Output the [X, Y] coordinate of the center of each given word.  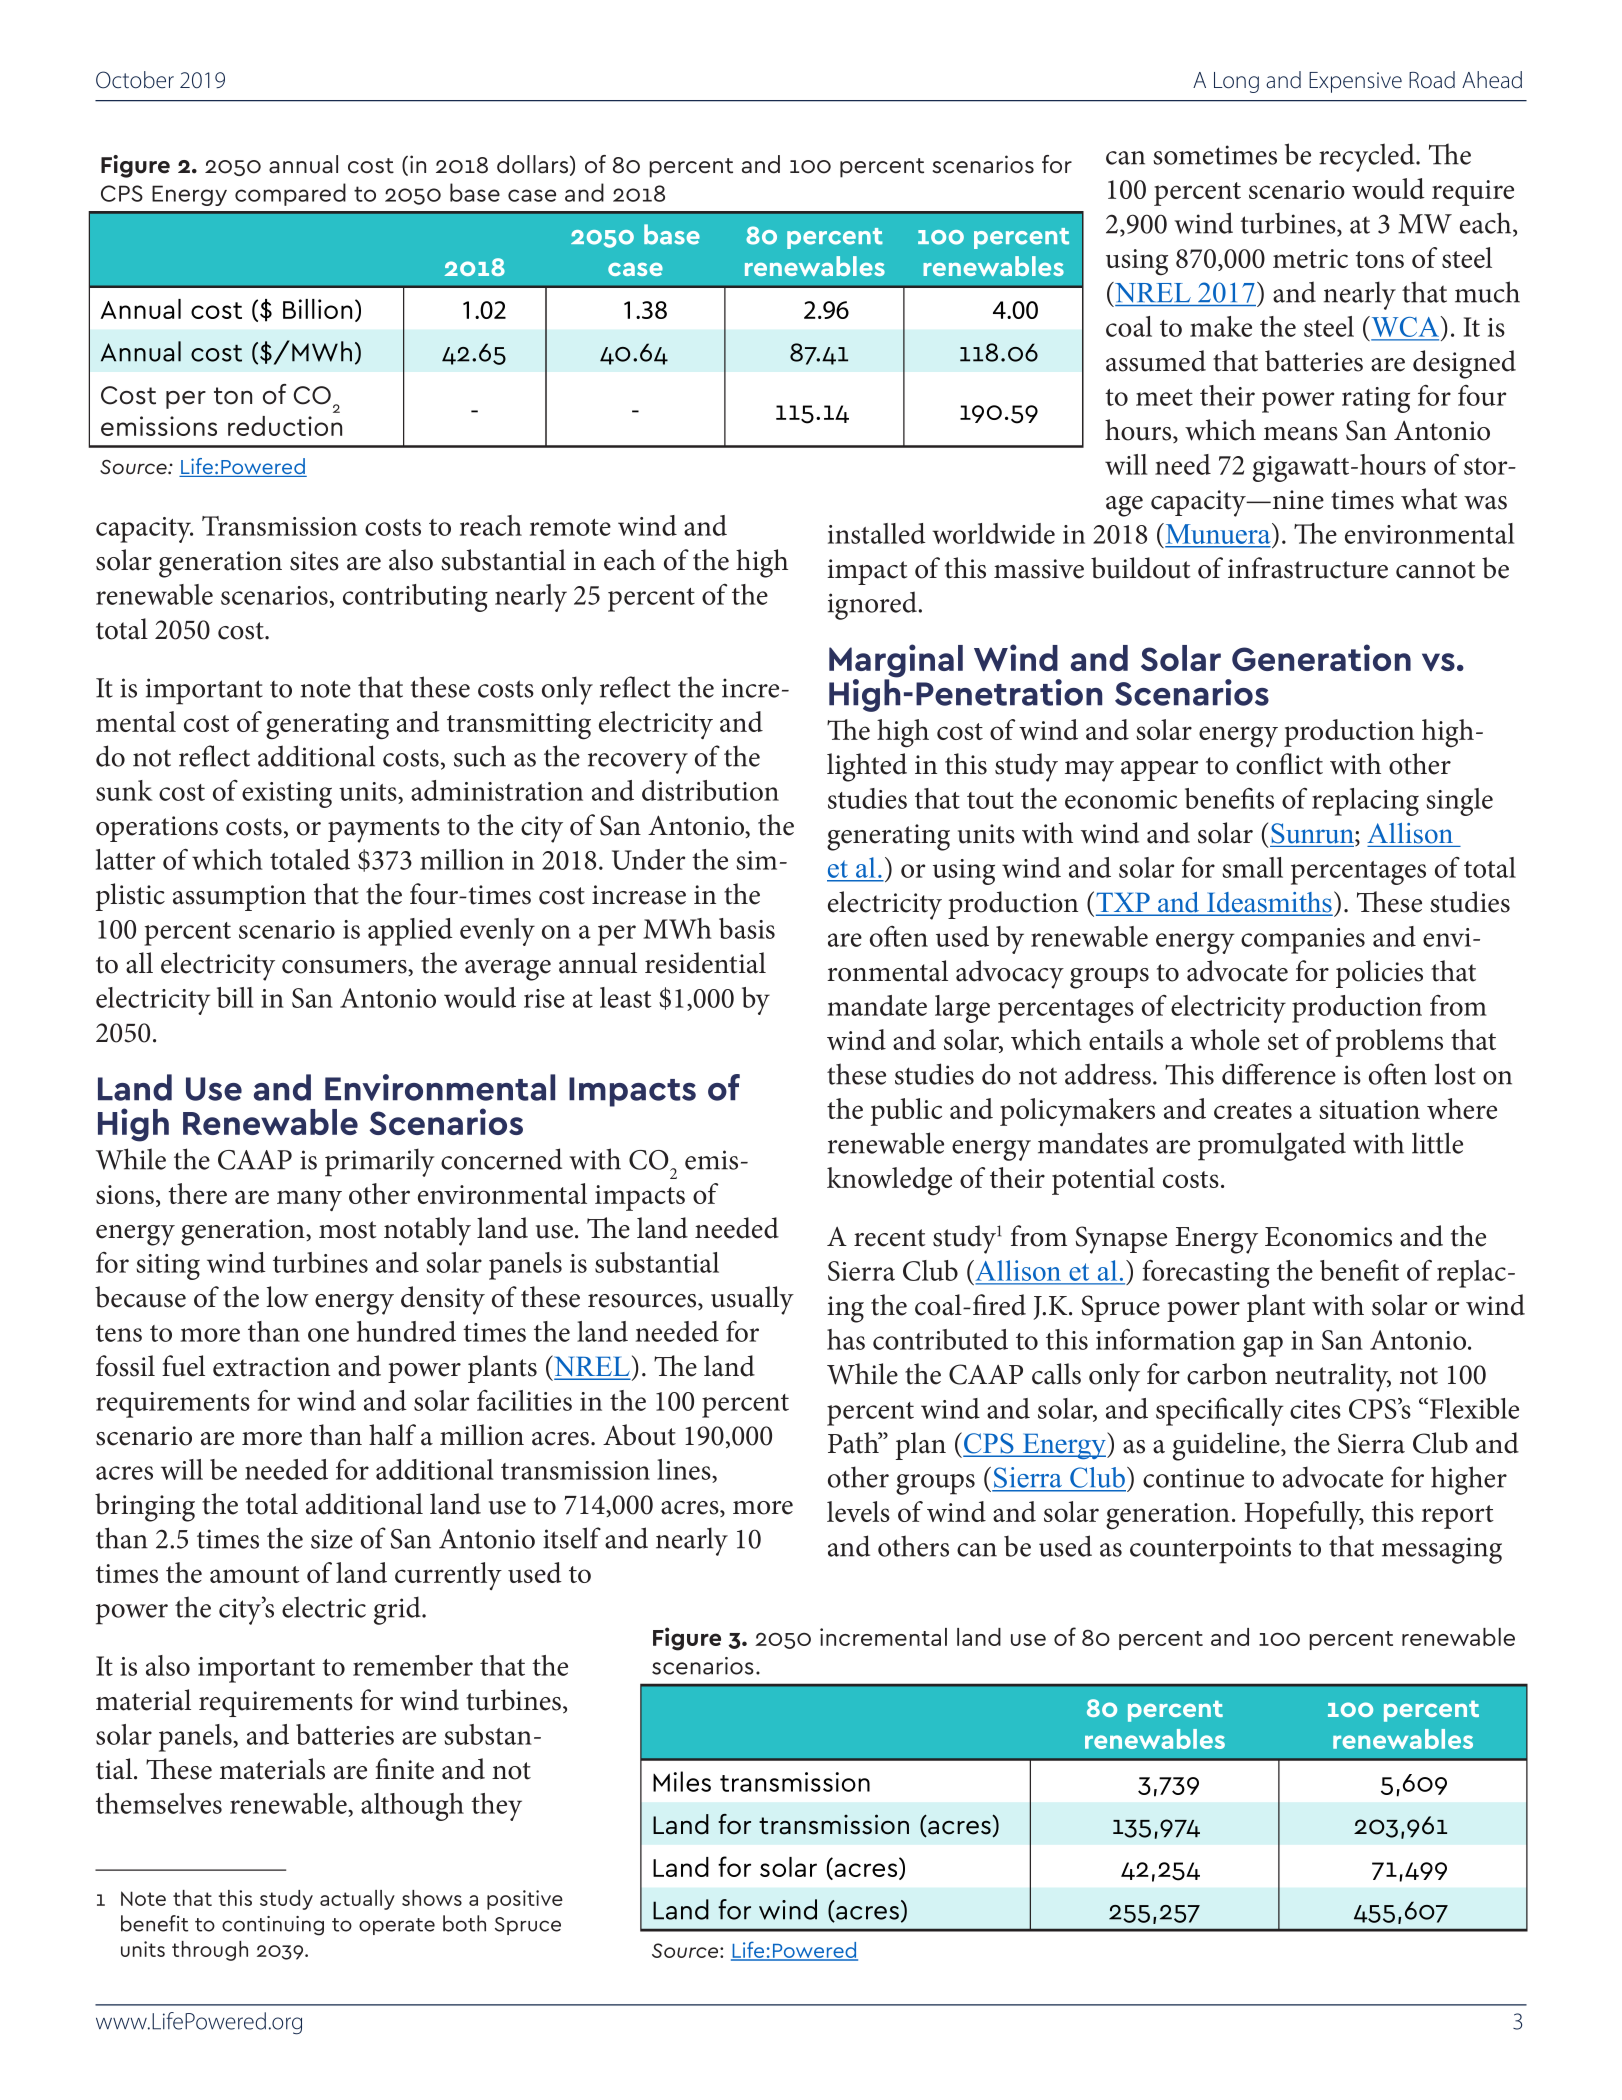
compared [290, 194]
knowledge [889, 1181]
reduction [285, 426]
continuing [273, 1926]
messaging [1442, 1550]
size [332, 1539]
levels [858, 1511]
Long [1236, 82]
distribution [710, 790]
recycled [1368, 157]
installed [877, 533]
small [1252, 867]
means [1301, 434]
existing [287, 795]
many [309, 1200]
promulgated [1272, 1146]
